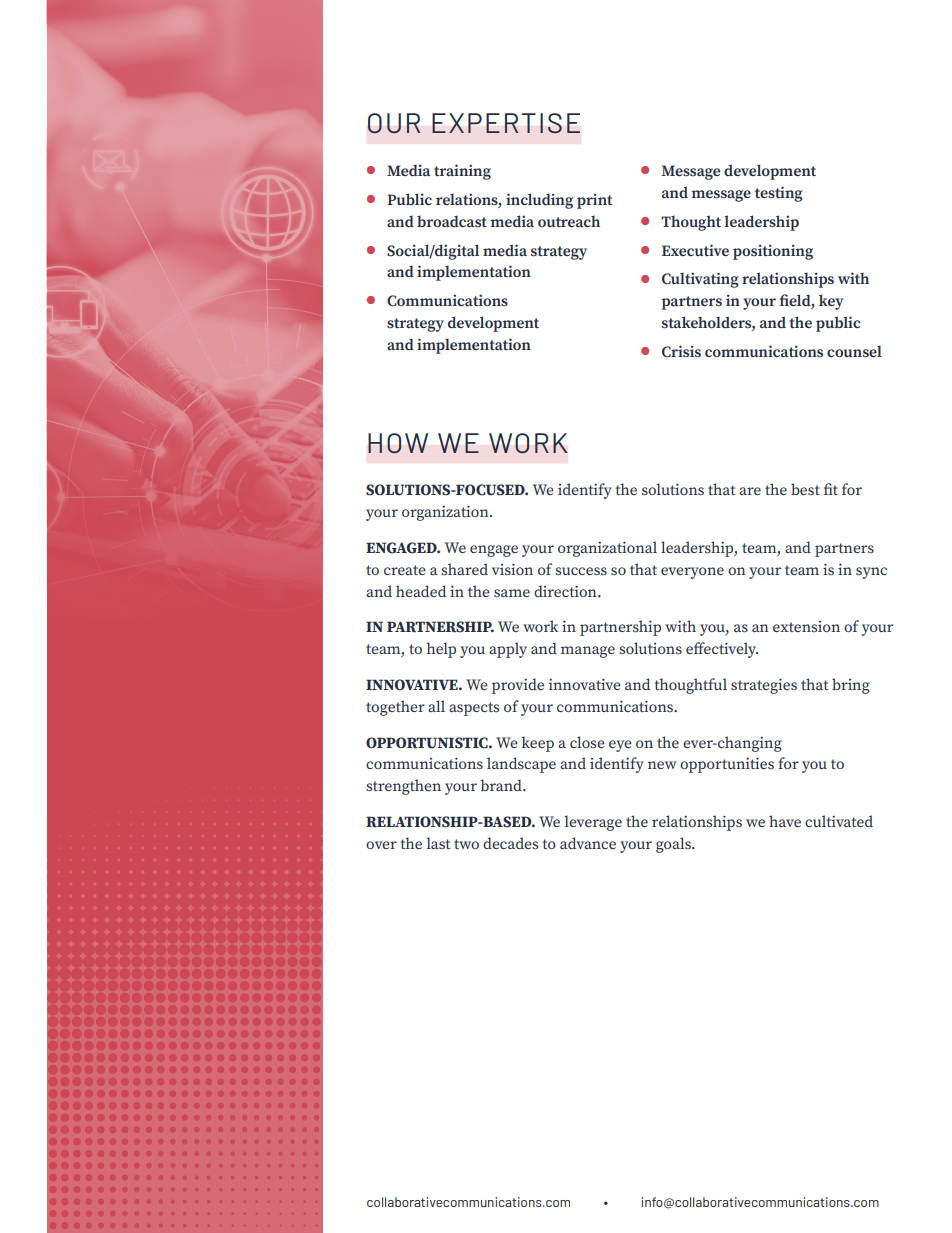  Describe the element at coordinates (398, 443) in the document. I see `HOW` at that location.
